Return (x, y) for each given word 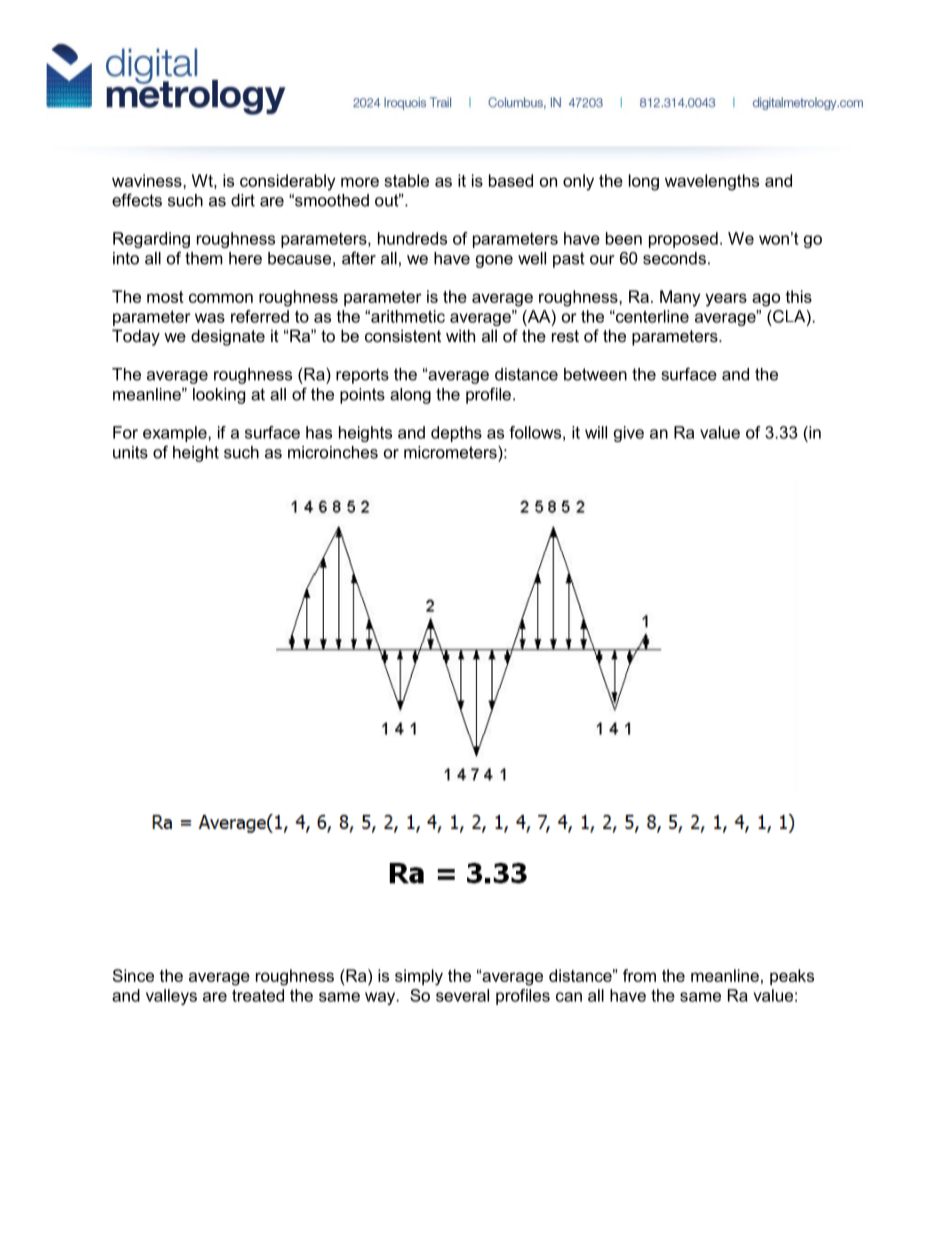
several (462, 995)
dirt (243, 200)
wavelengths (712, 182)
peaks (792, 977)
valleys (171, 997)
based (511, 180)
